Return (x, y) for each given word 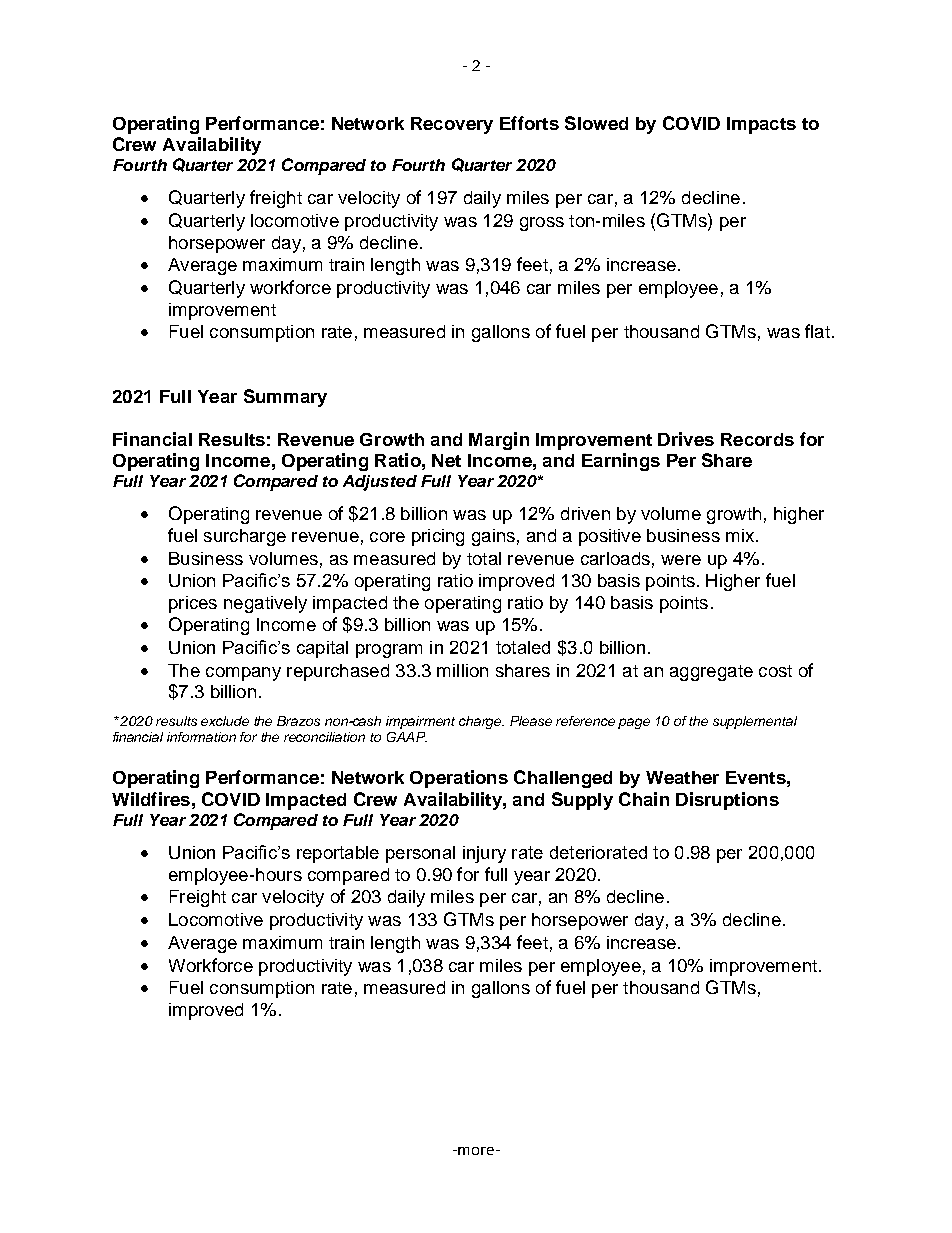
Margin (499, 441)
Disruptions (727, 801)
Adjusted (380, 483)
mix (740, 535)
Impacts (761, 125)
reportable (338, 854)
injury (484, 854)
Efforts (529, 123)
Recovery (452, 125)
